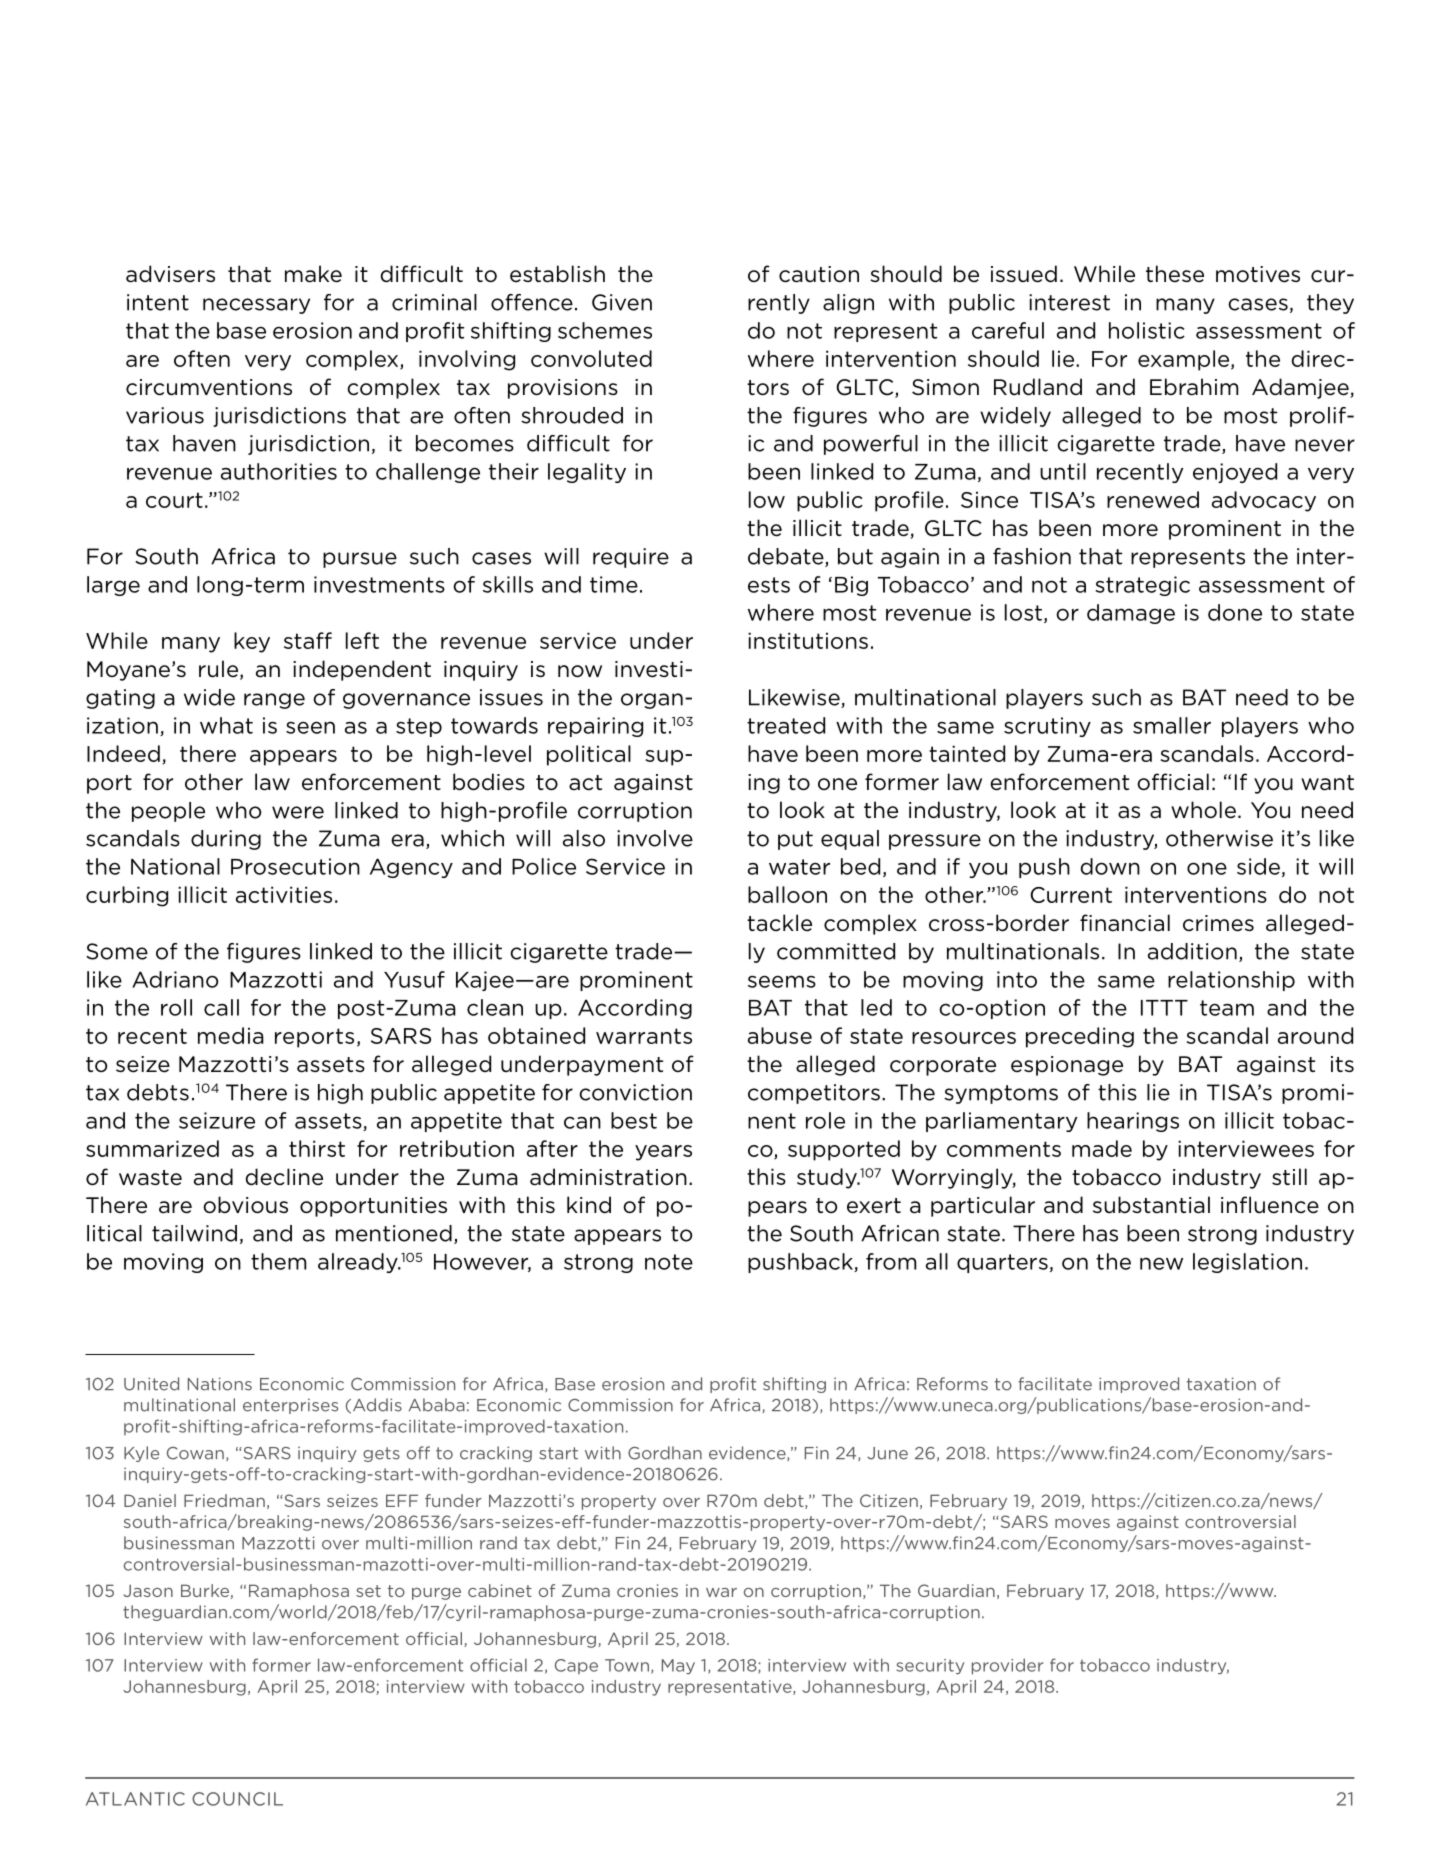 This page has height=1862, width=1439. What do you see at coordinates (786, 725) in the page?
I see `treated` at bounding box center [786, 725].
